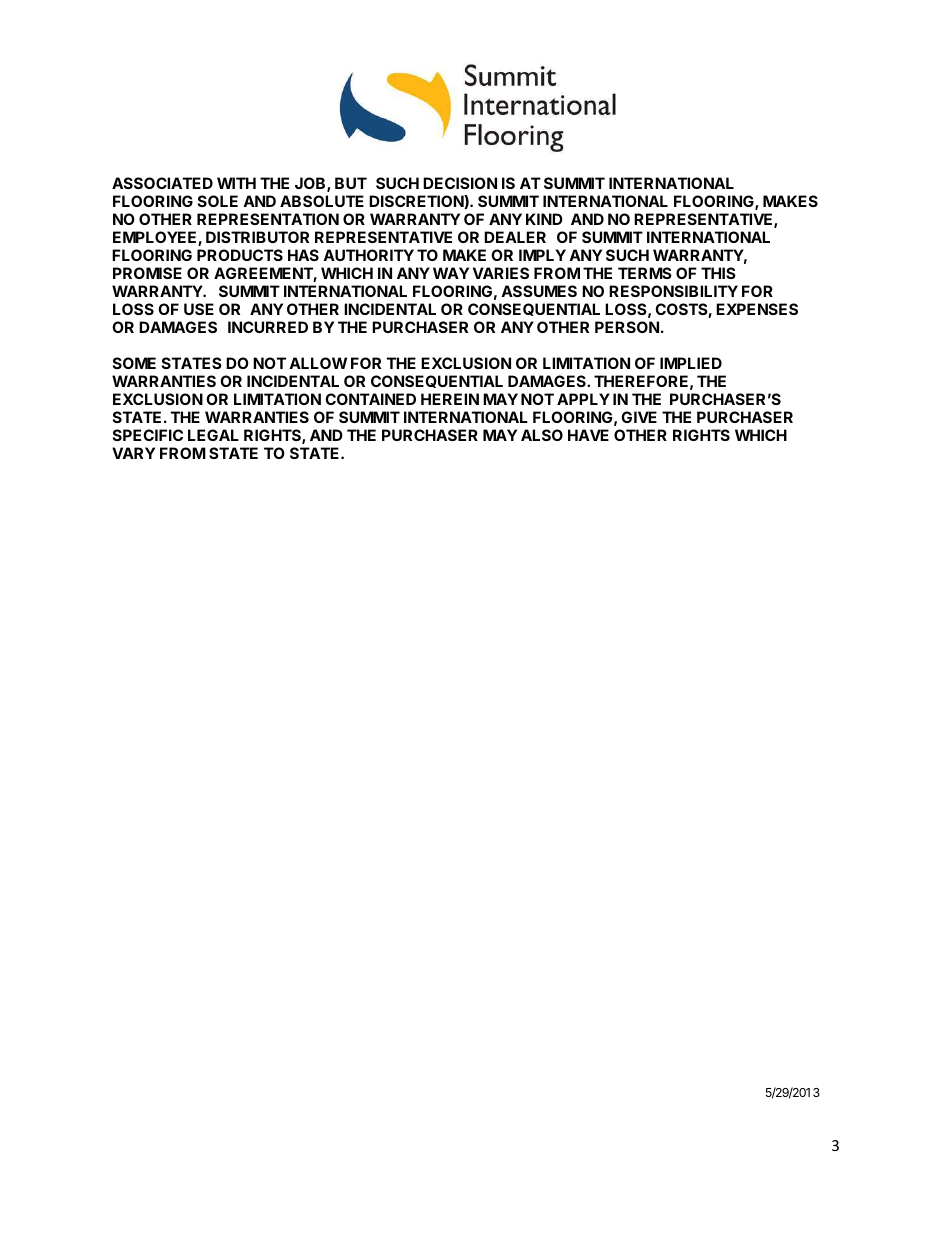 This document has height=1233, width=952. Describe the element at coordinates (539, 291) in the document. I see `ASSUMES` at that location.
